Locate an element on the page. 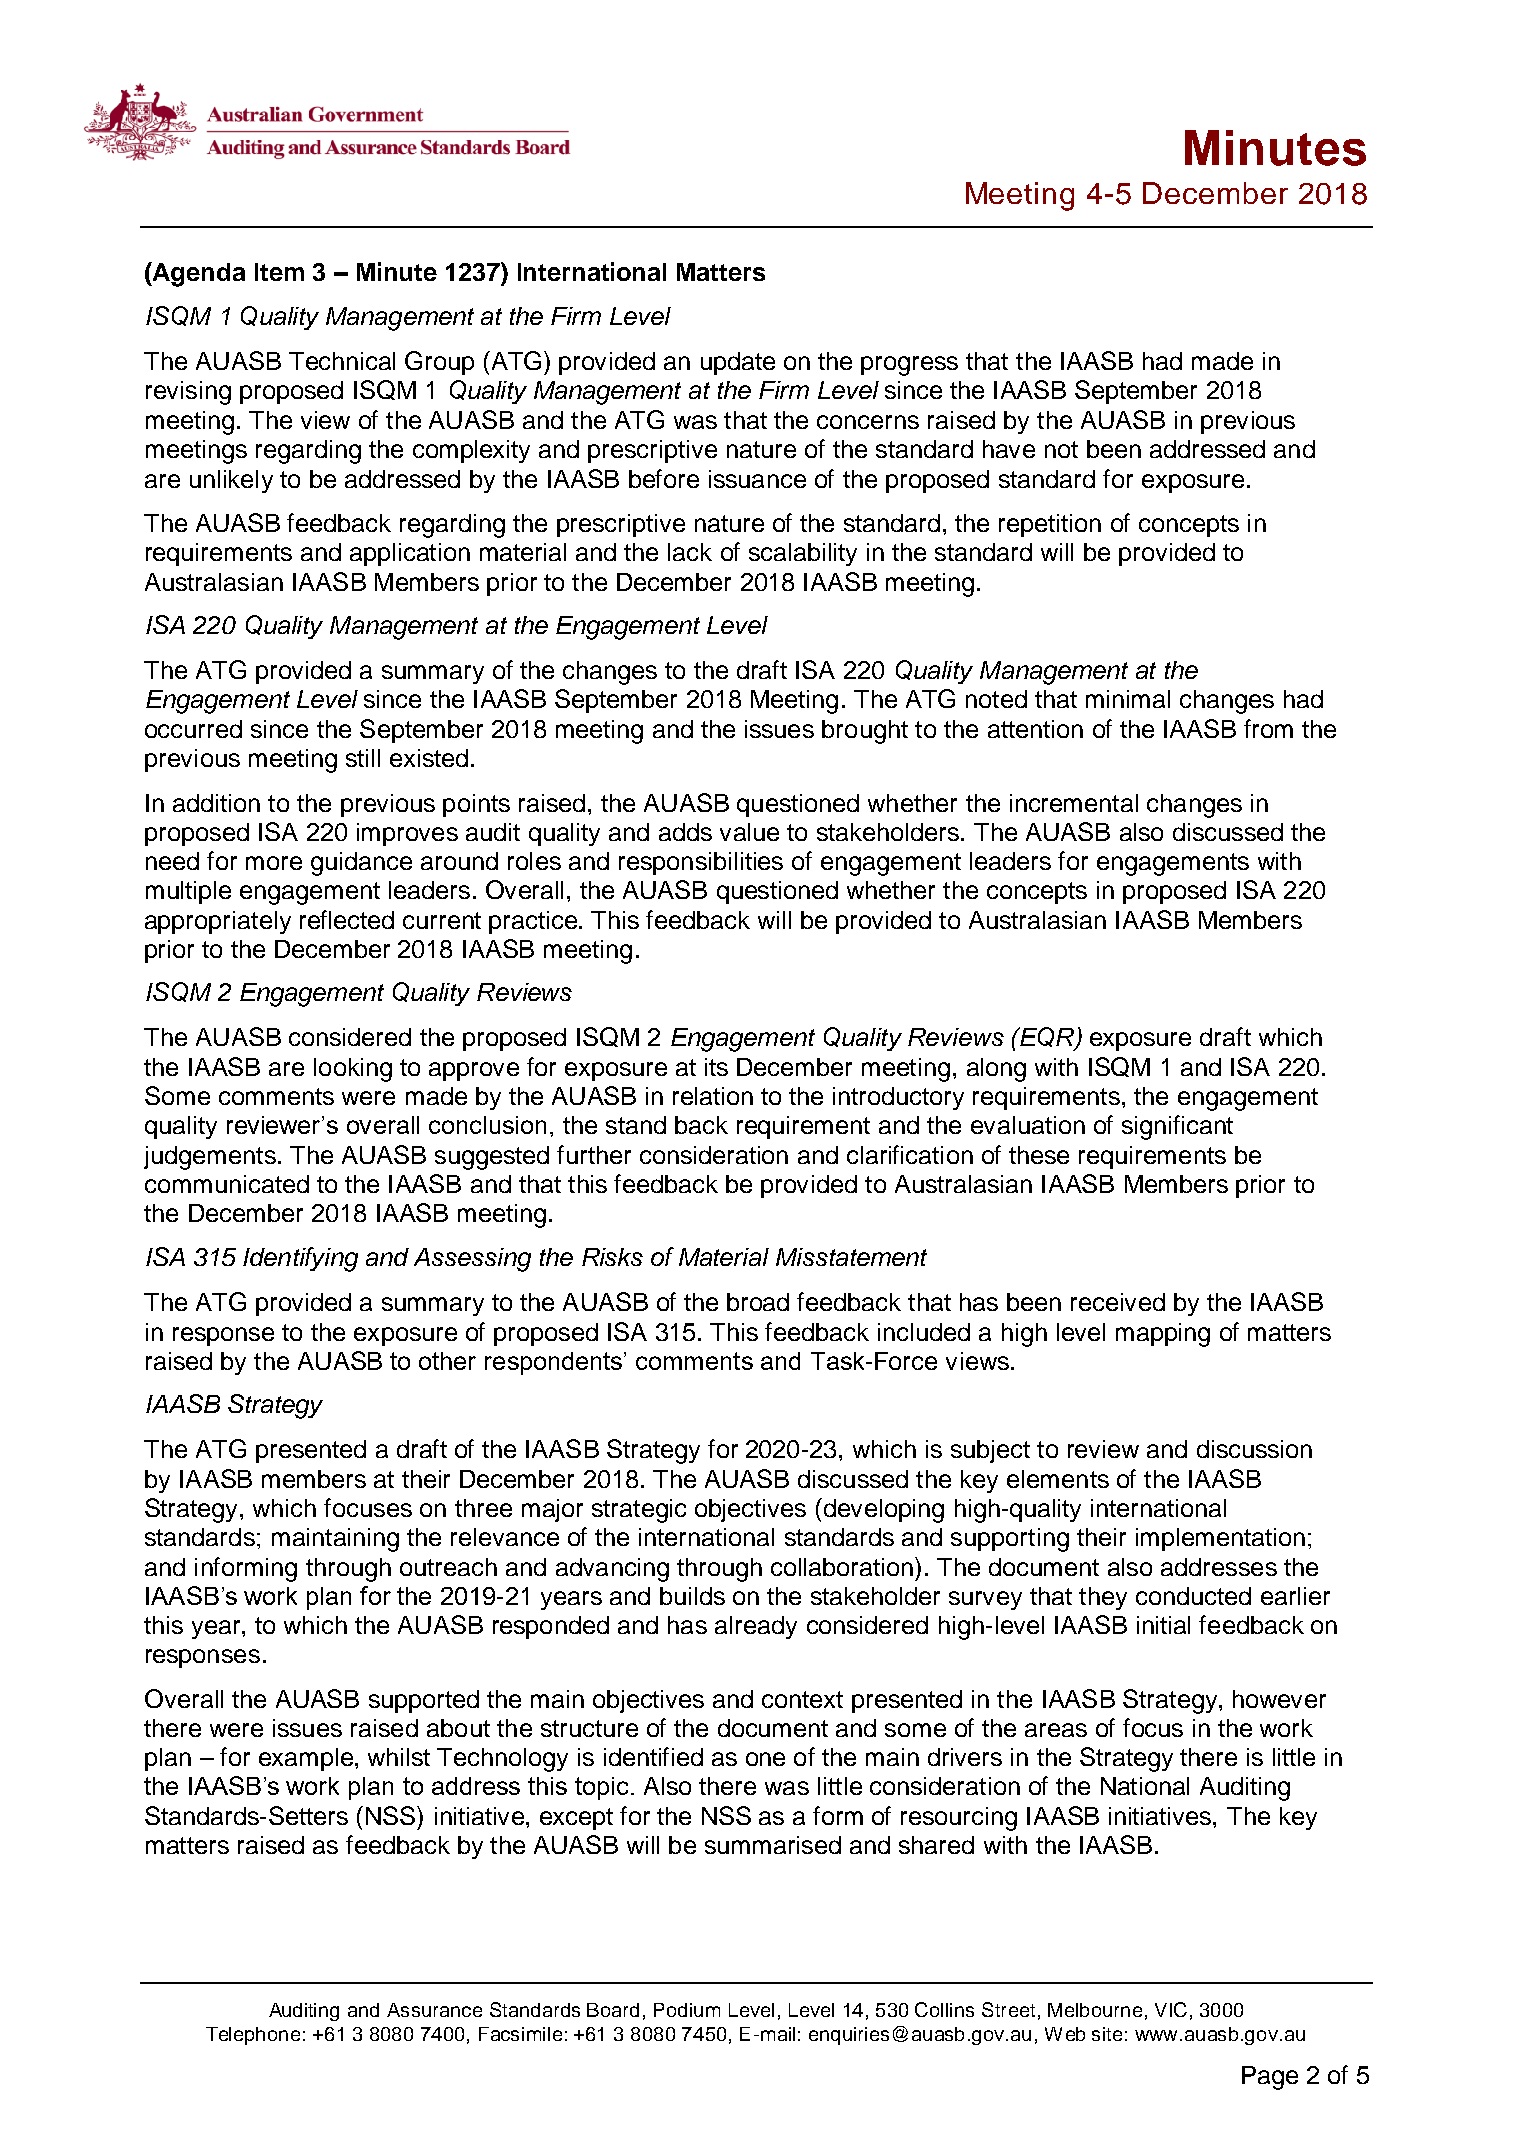  Telephone is located at coordinates (253, 2036).
